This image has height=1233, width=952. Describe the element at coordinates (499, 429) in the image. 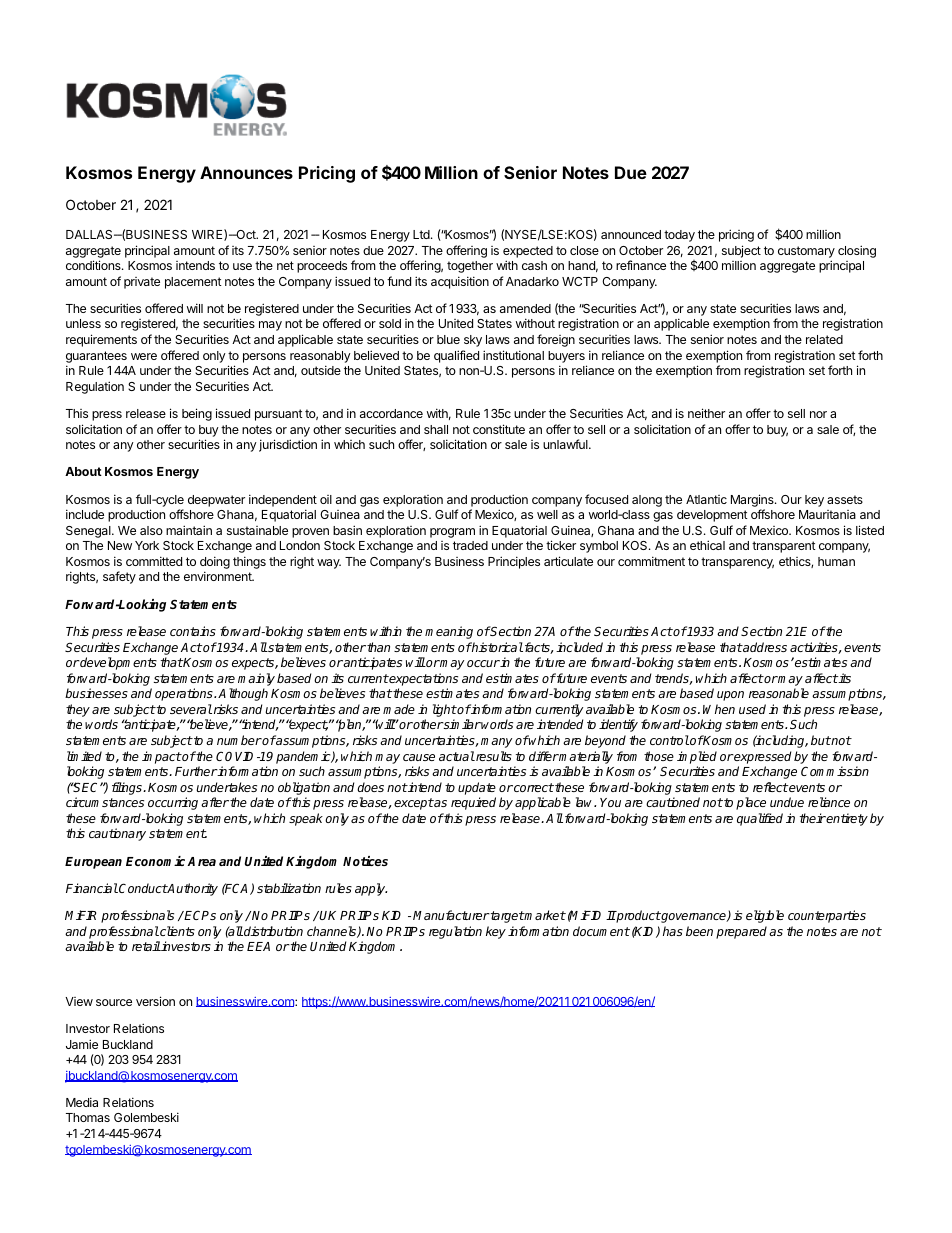

I see `constitute` at that location.
